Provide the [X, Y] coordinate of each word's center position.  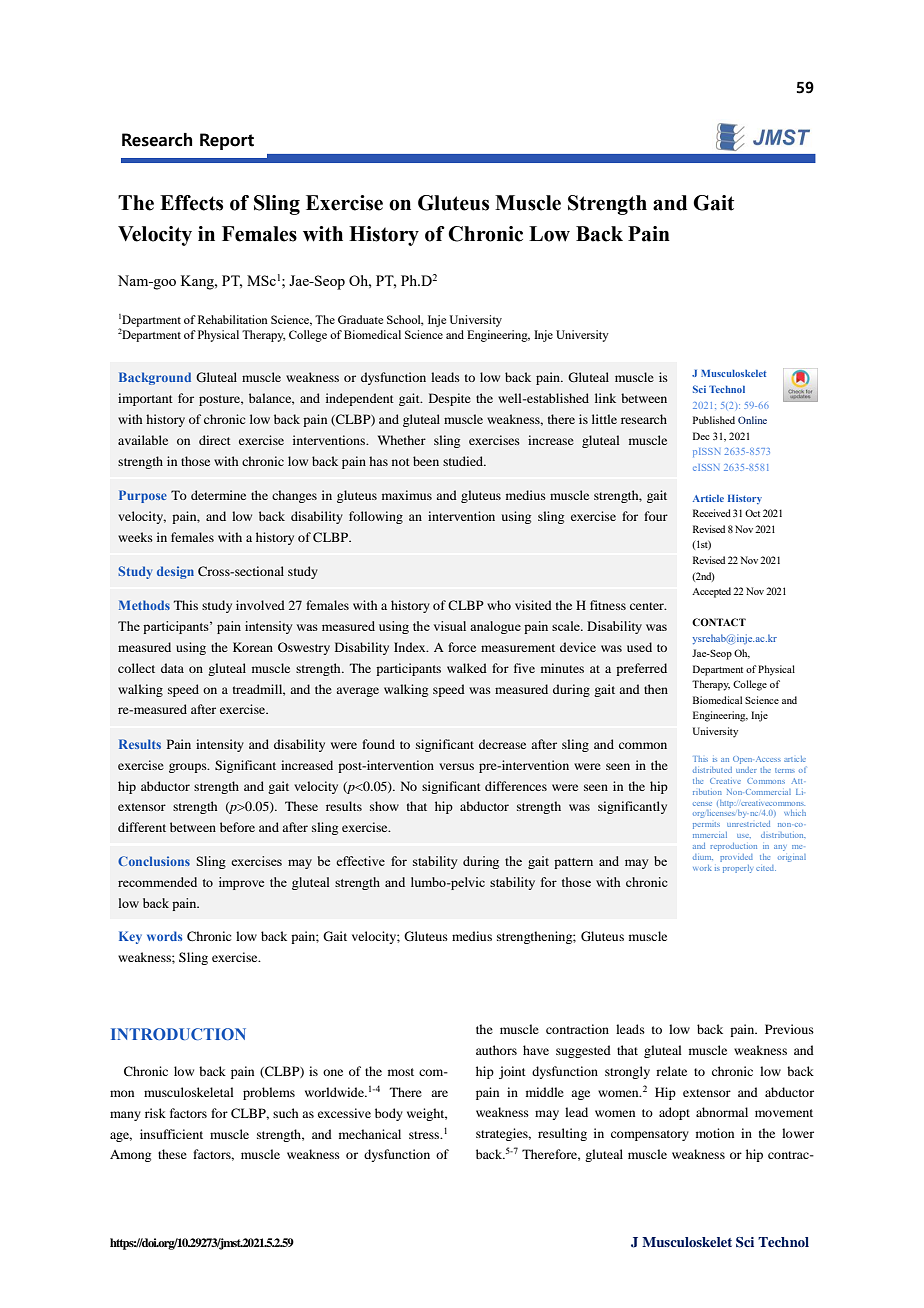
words [164, 936]
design [175, 572]
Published [714, 420]
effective [360, 861]
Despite [450, 399]
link [605, 398]
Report [227, 141]
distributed [712, 770]
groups [189, 768]
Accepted [711, 592]
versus [456, 766]
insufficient [171, 1134]
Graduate [360, 319]
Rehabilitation [233, 319]
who [499, 605]
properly [737, 869]
